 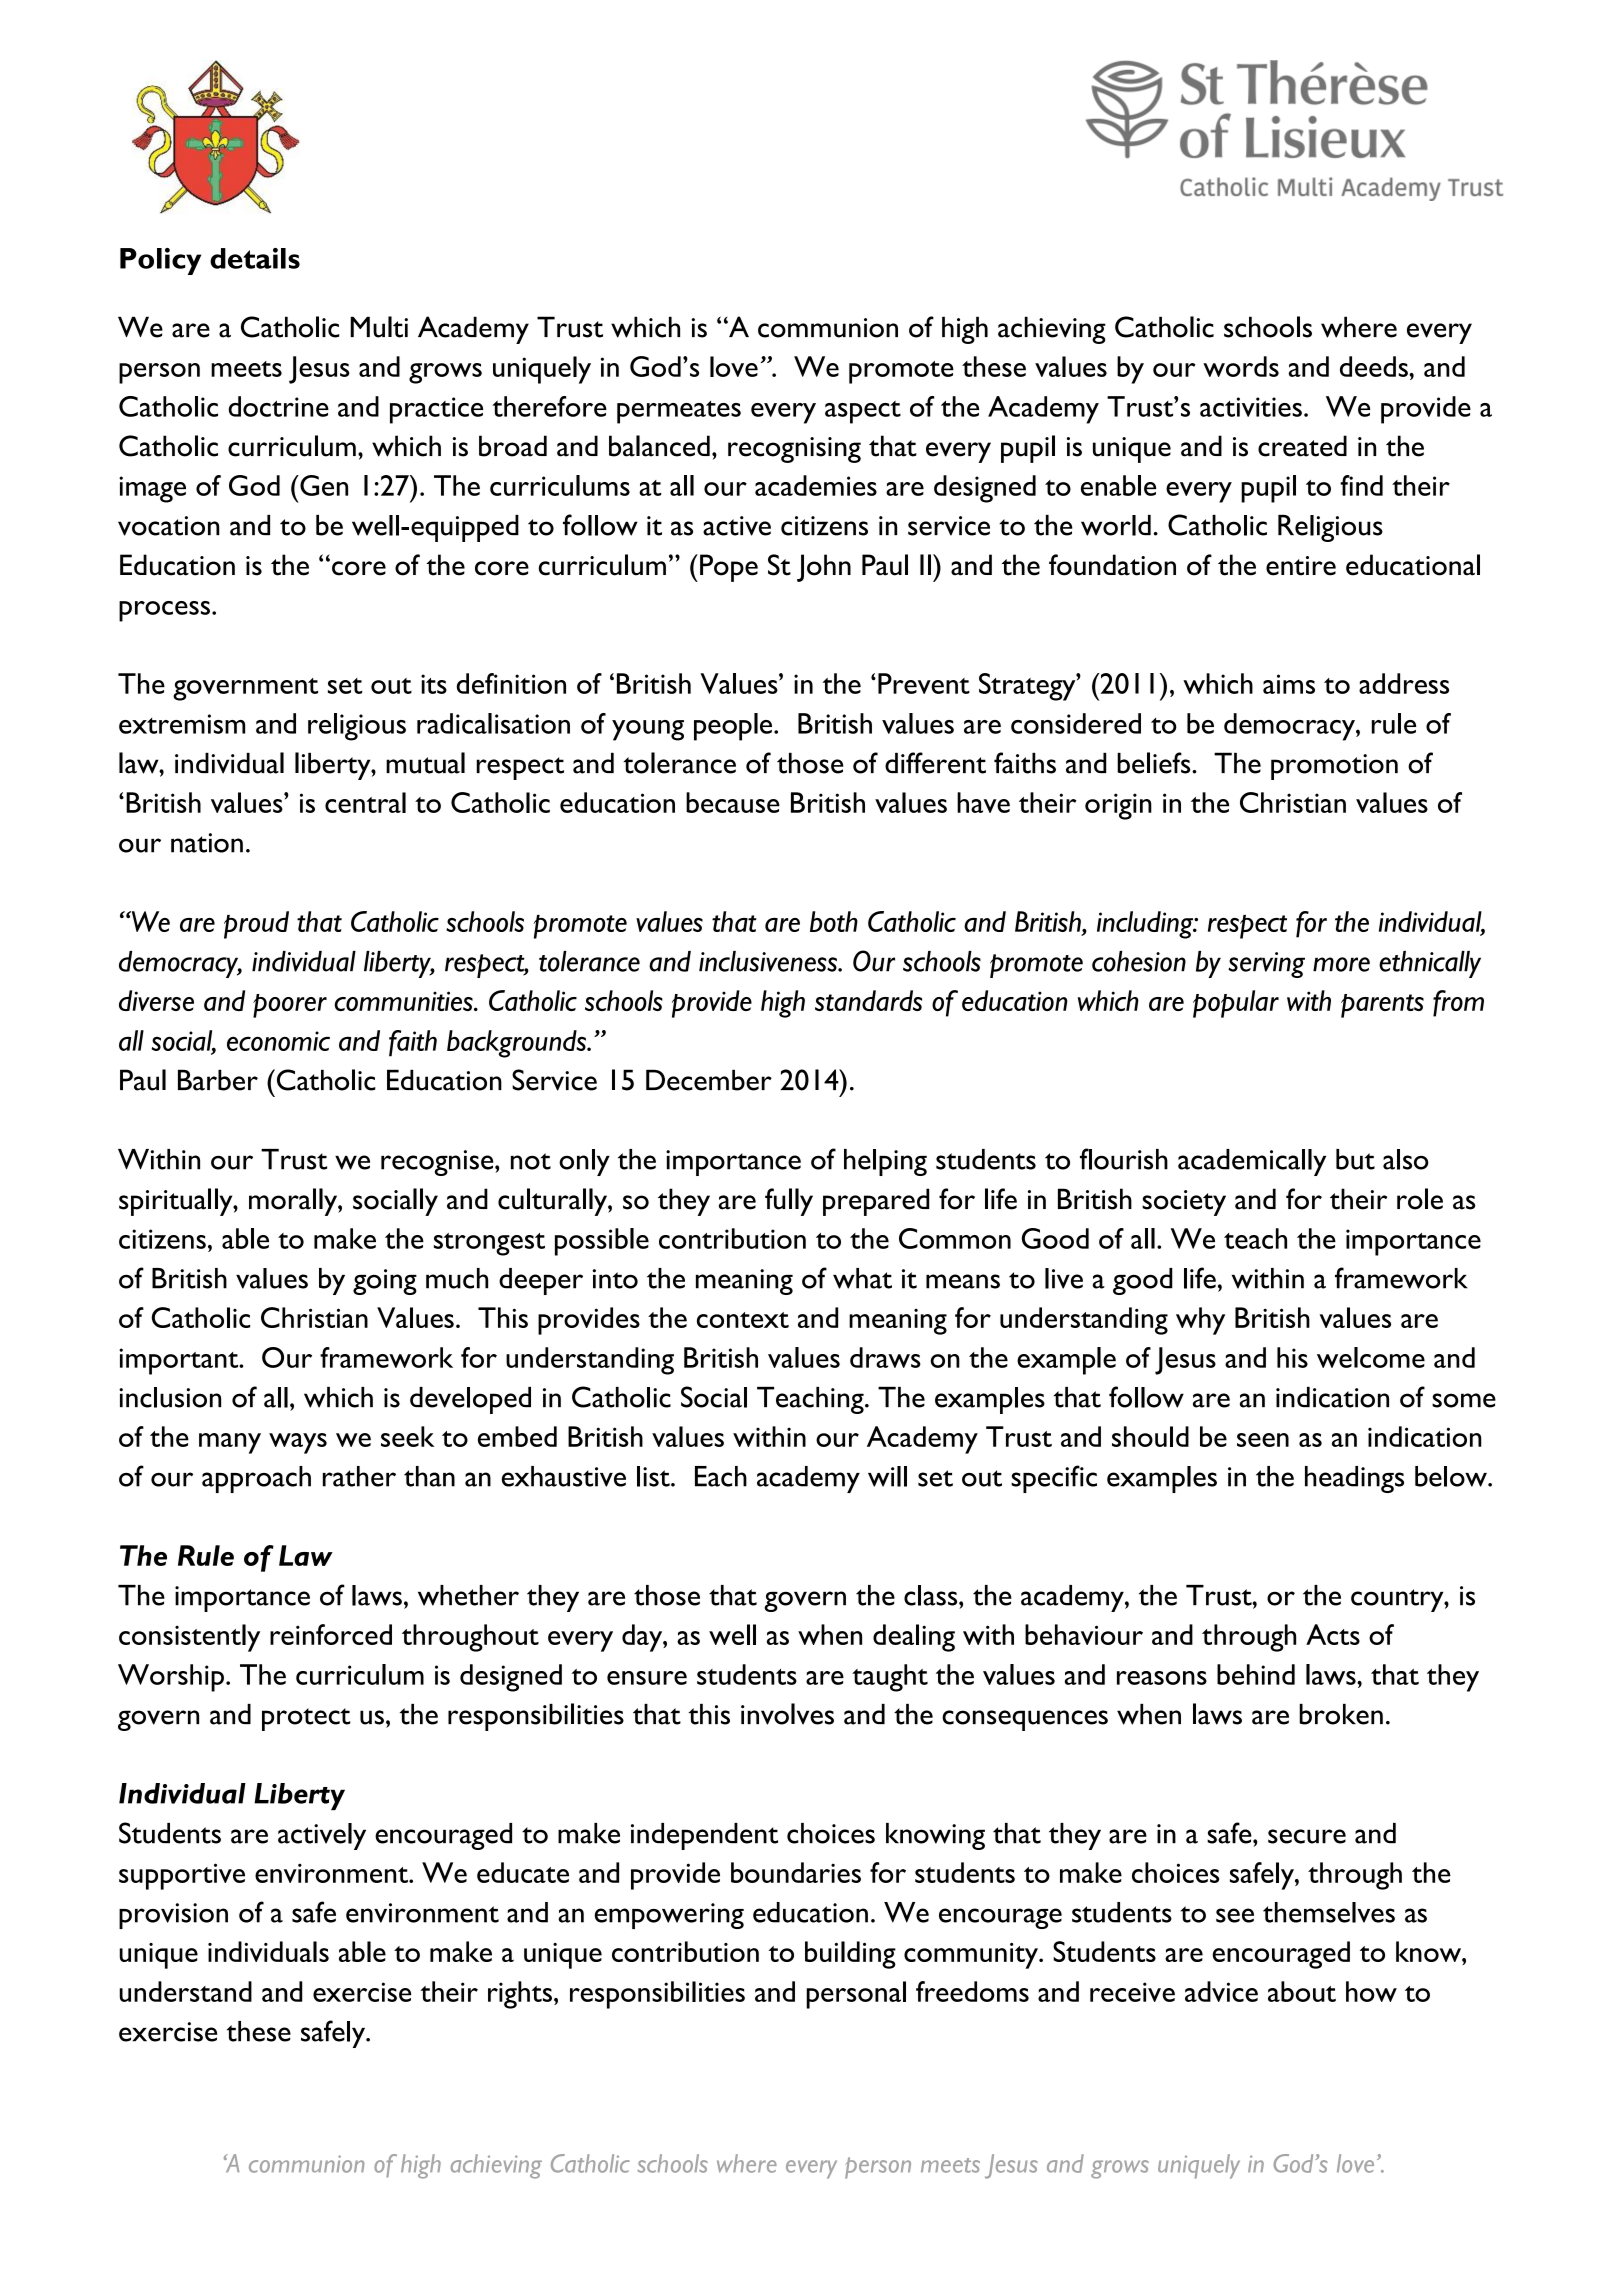 I want to click on central, so click(x=365, y=802).
